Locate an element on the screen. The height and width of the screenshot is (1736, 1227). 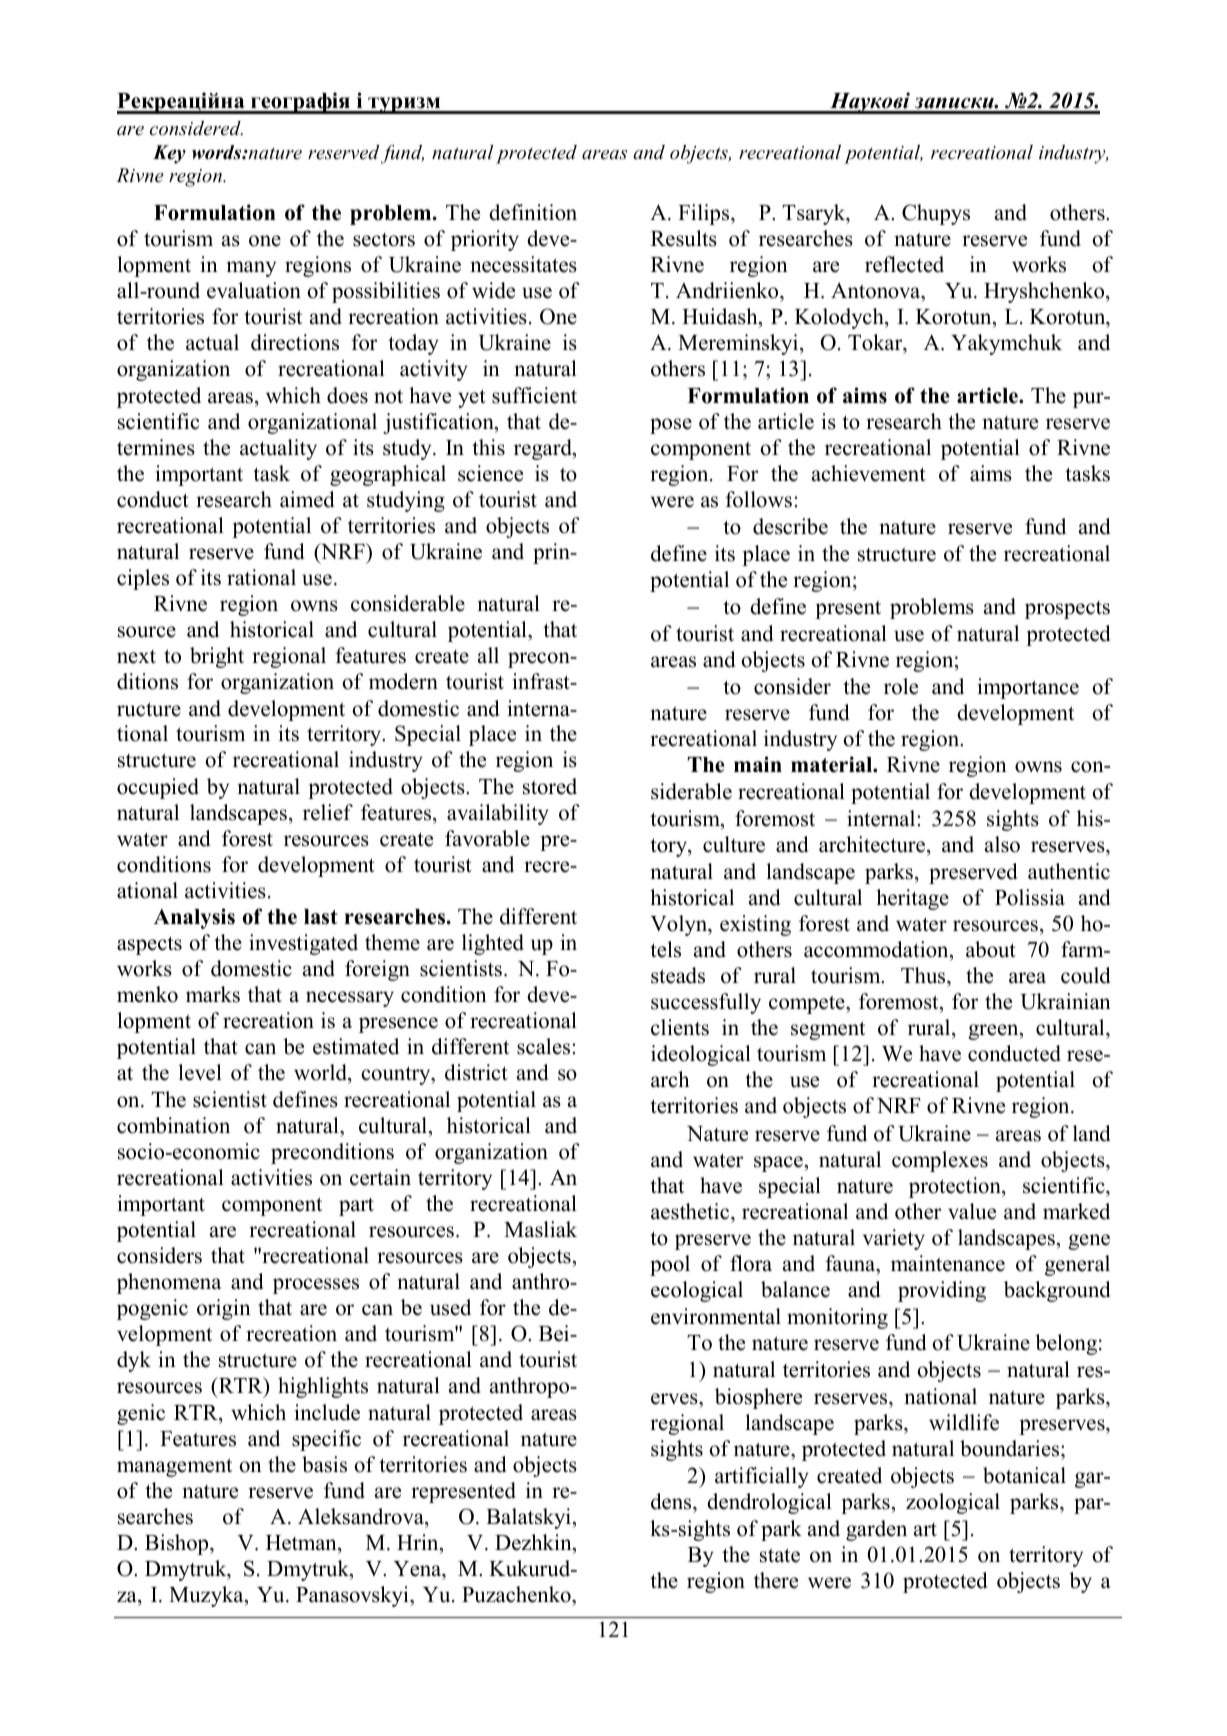
definition is located at coordinates (533, 212).
